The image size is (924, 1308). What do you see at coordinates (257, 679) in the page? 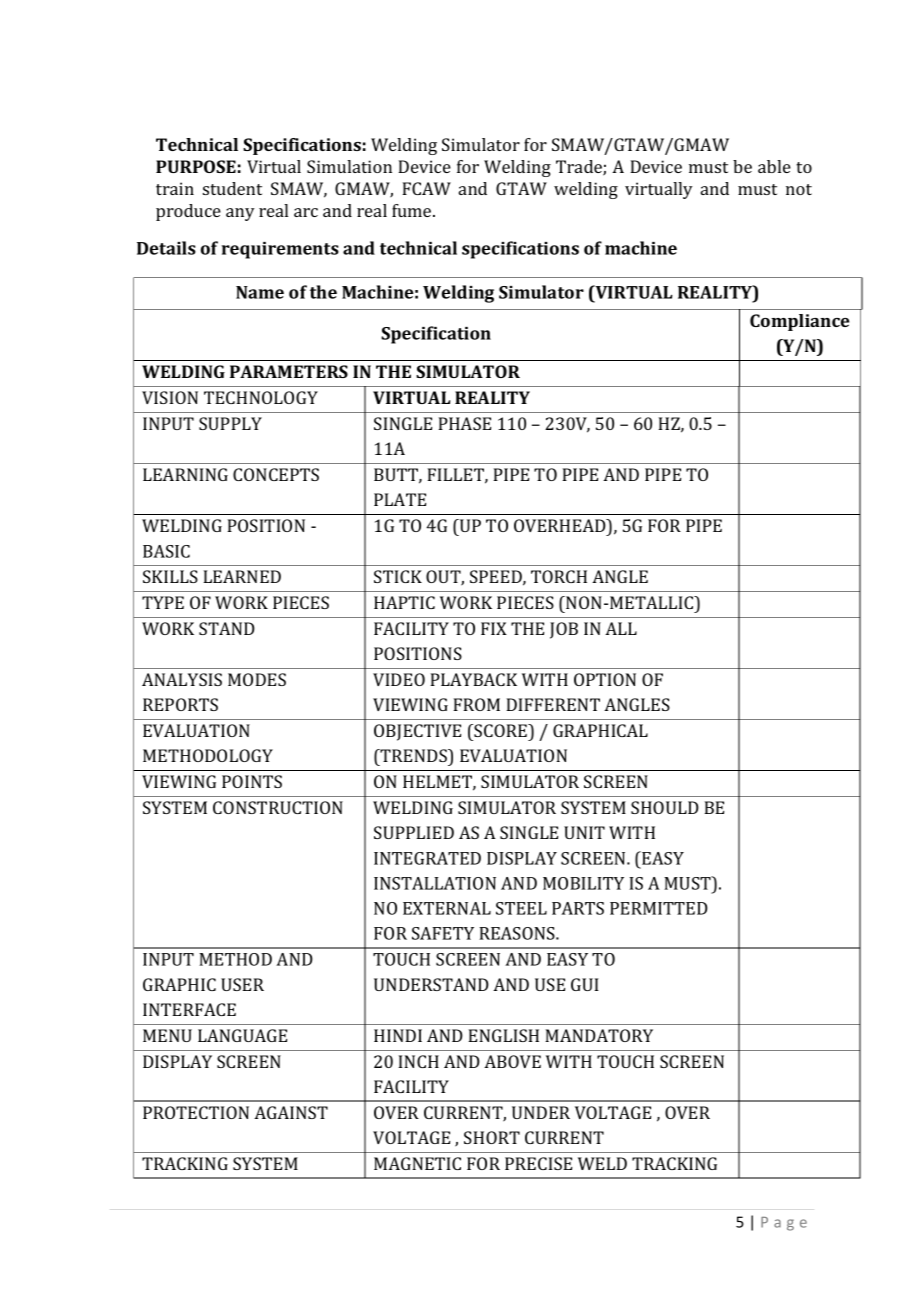
I see `MODES` at bounding box center [257, 679].
